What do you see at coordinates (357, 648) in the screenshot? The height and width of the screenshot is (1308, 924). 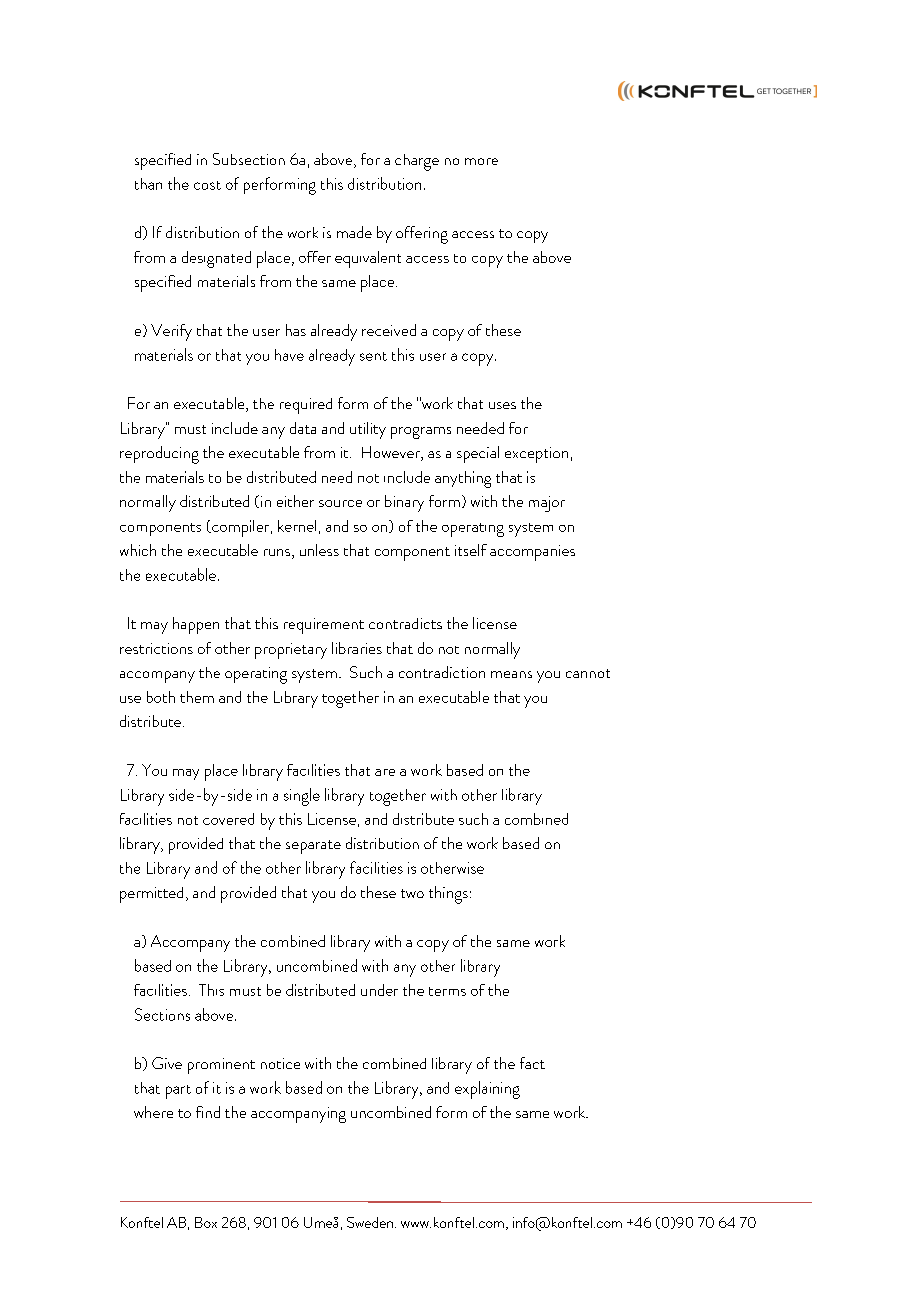 I see `libraries` at bounding box center [357, 648].
